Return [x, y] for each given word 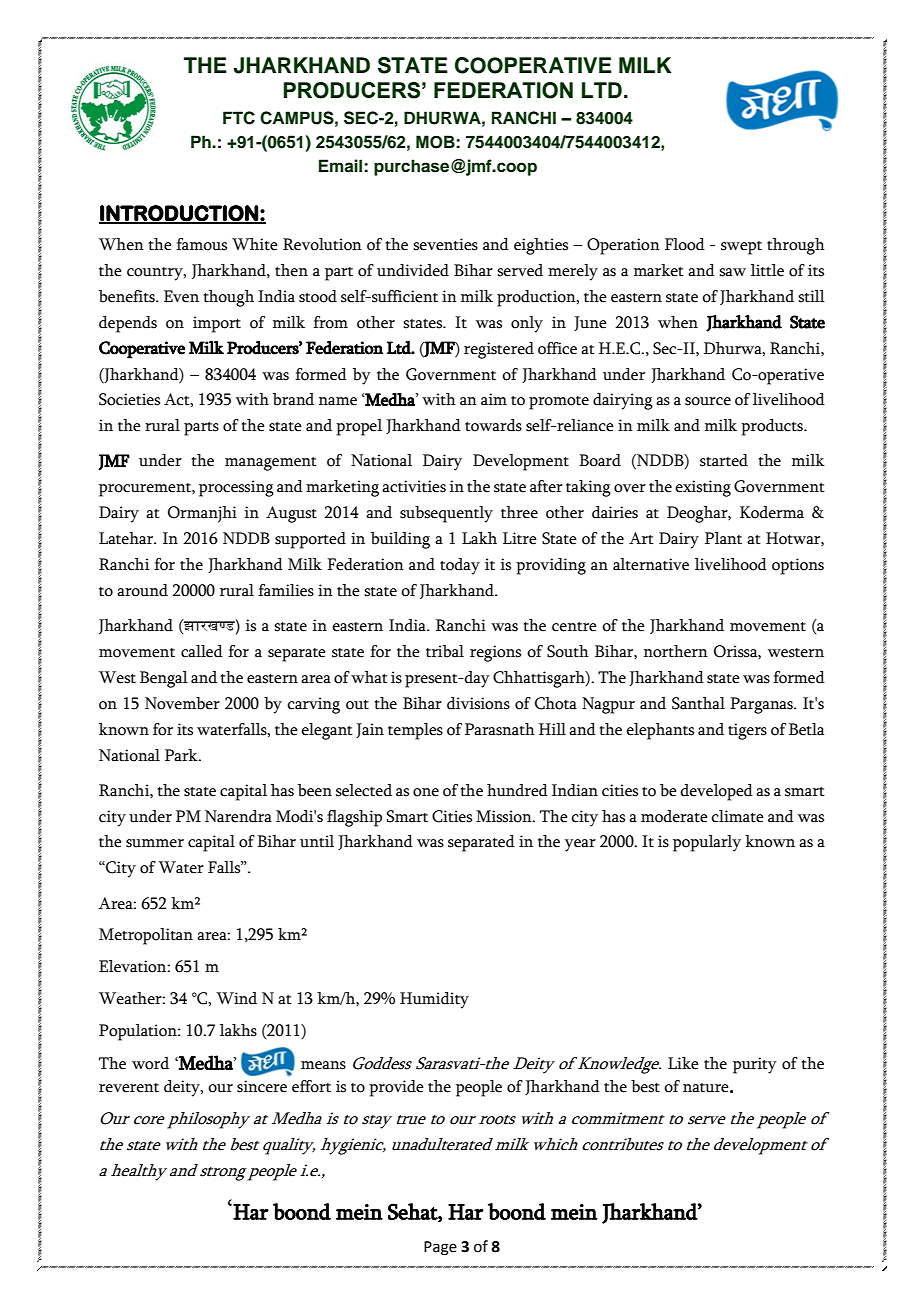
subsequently [446, 514]
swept [741, 248]
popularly [707, 843]
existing [703, 488]
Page [440, 1248]
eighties [541, 246]
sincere [262, 1086]
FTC [239, 118]
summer [155, 843]
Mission [505, 816]
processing [236, 488]
